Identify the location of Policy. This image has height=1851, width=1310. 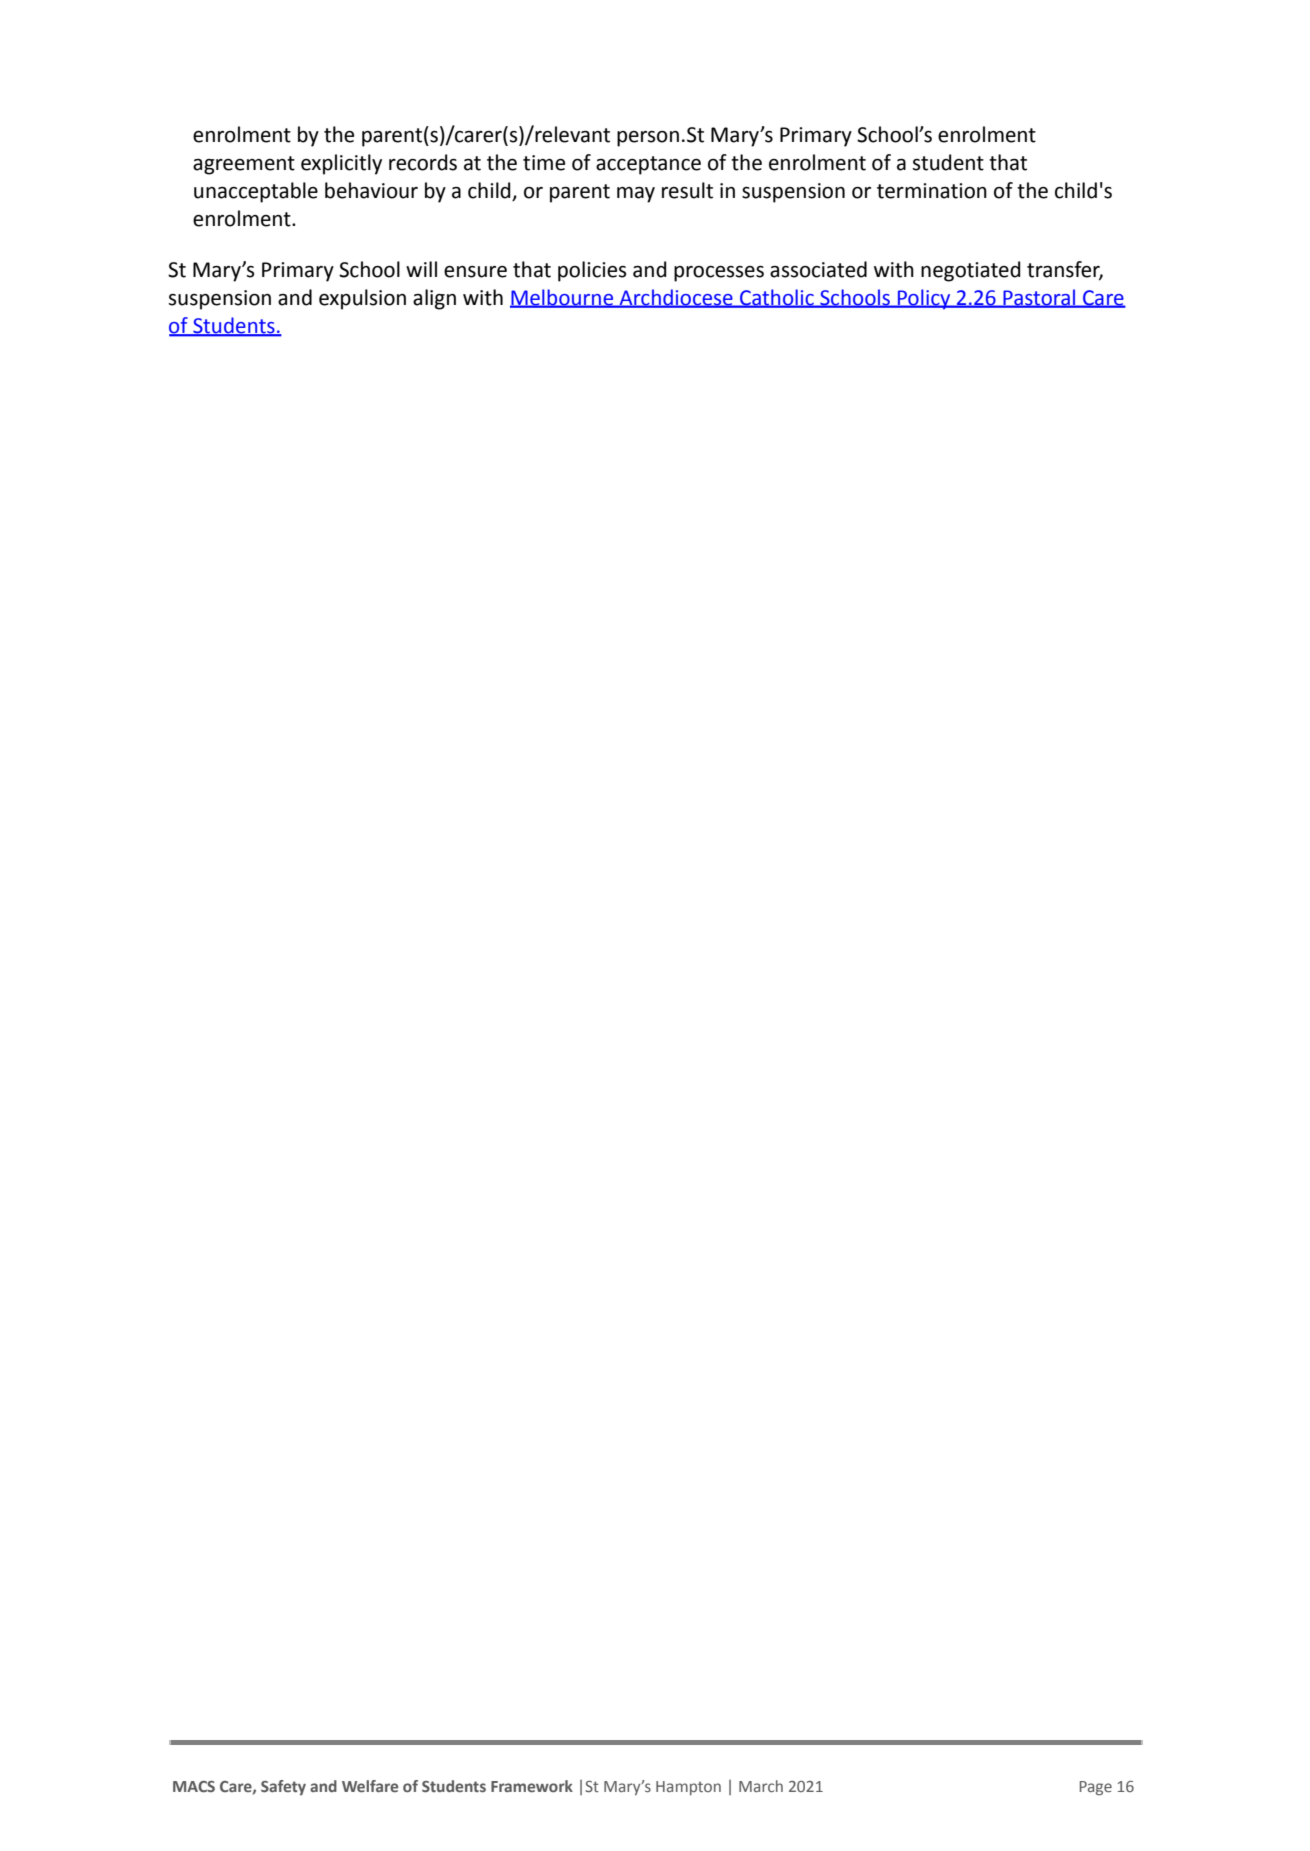
(924, 299).
